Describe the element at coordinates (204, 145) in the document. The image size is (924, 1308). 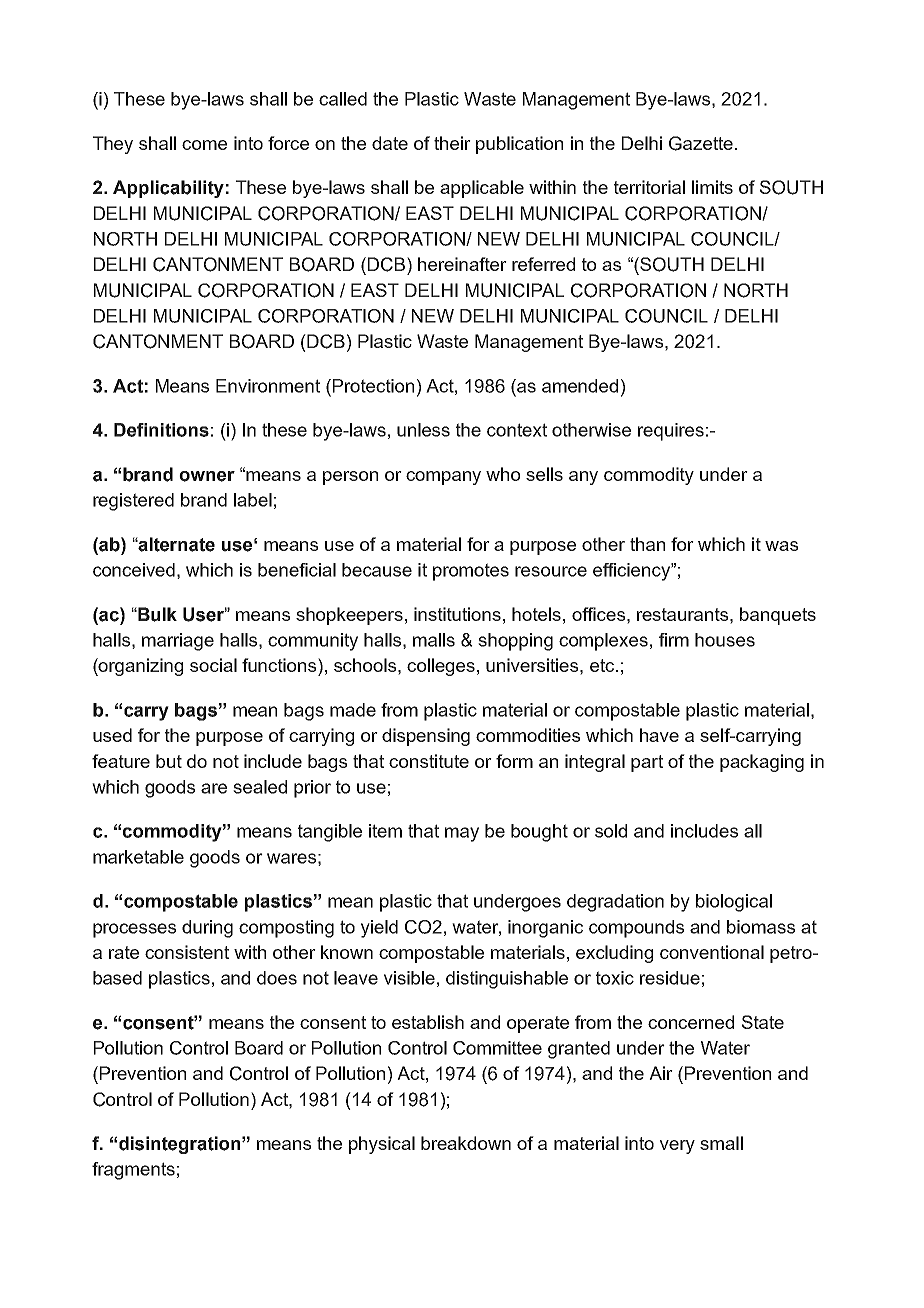
I see `come` at that location.
